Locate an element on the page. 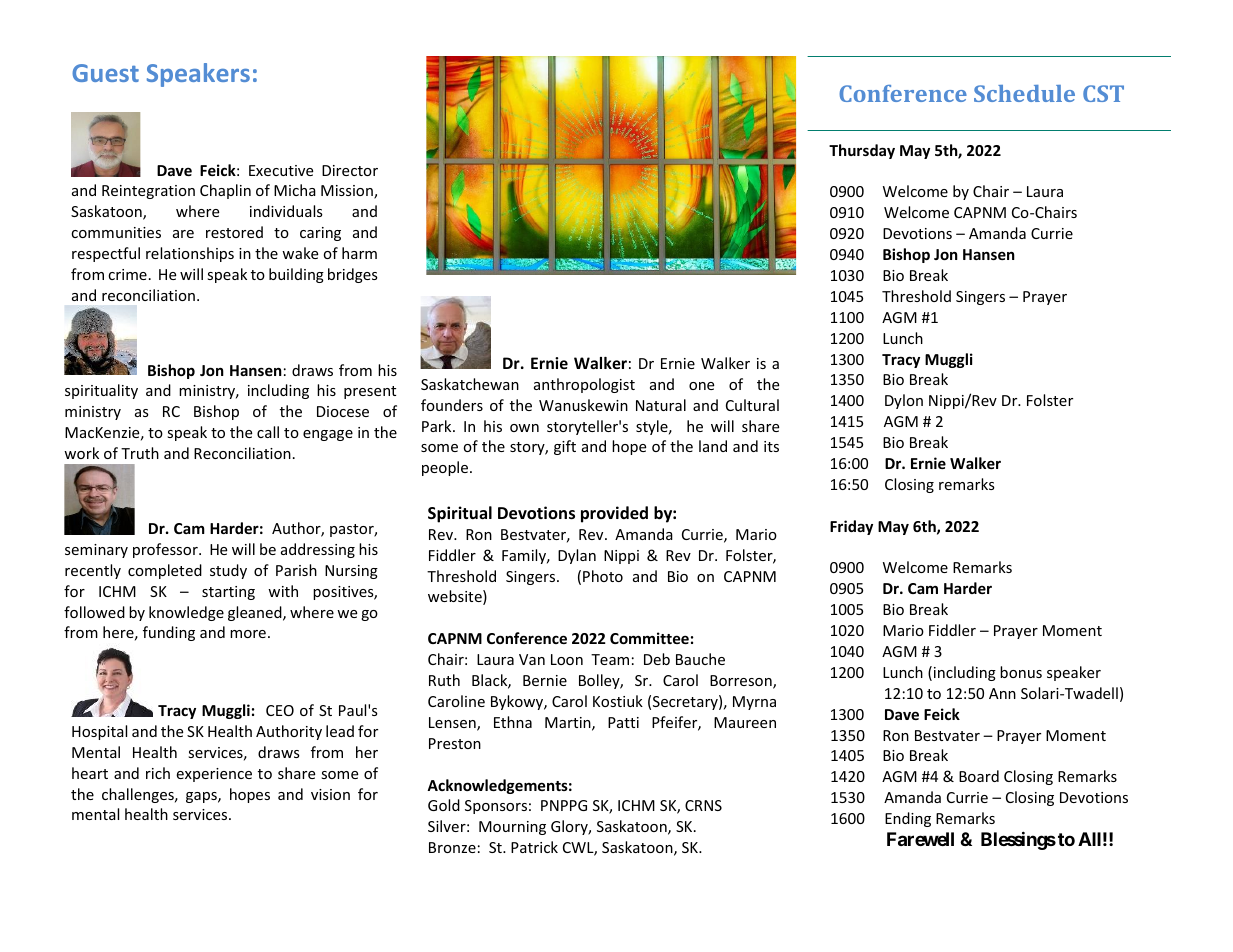  relationships is located at coordinates (190, 254).
